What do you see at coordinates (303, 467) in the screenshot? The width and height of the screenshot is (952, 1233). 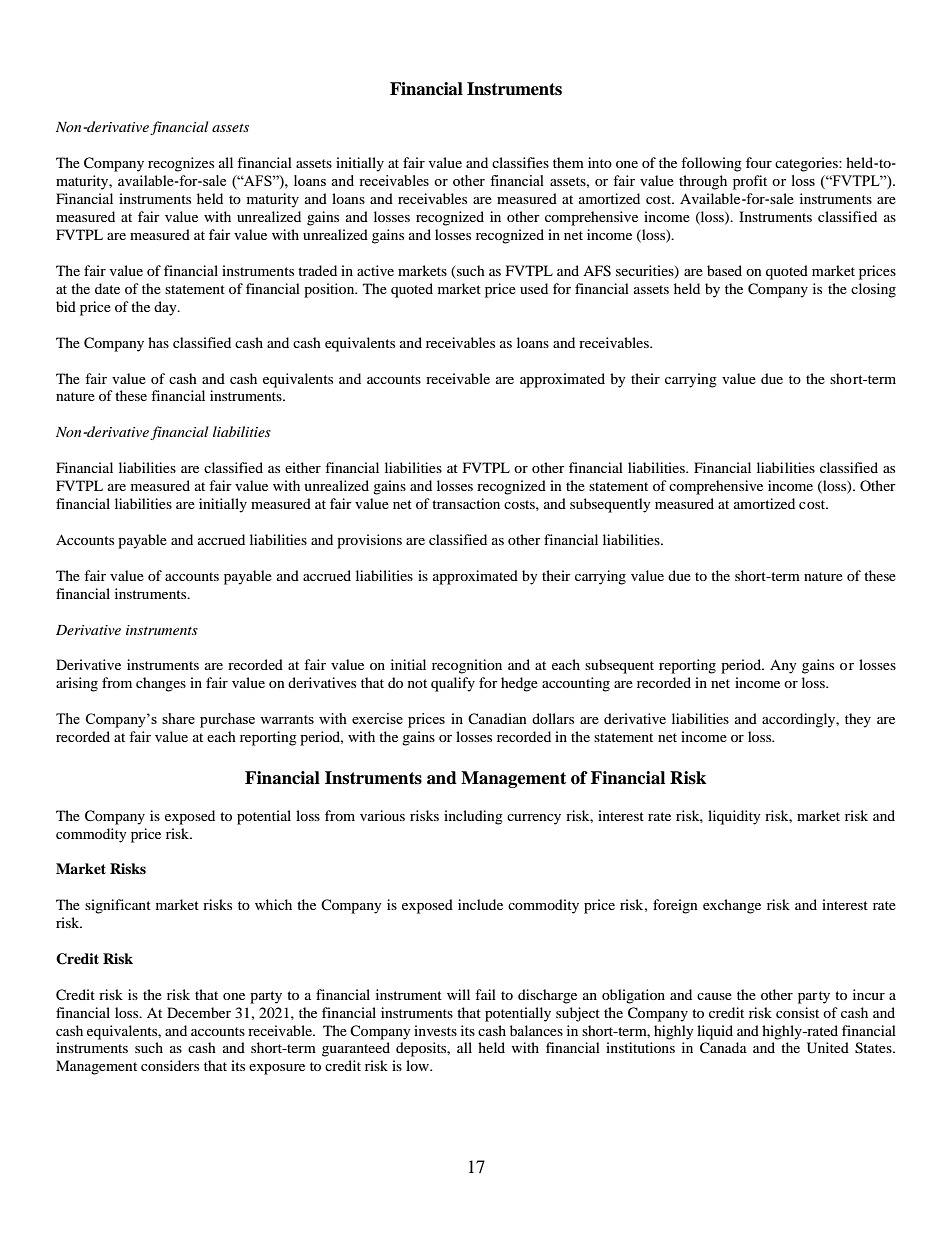 I see `either` at bounding box center [303, 467].
